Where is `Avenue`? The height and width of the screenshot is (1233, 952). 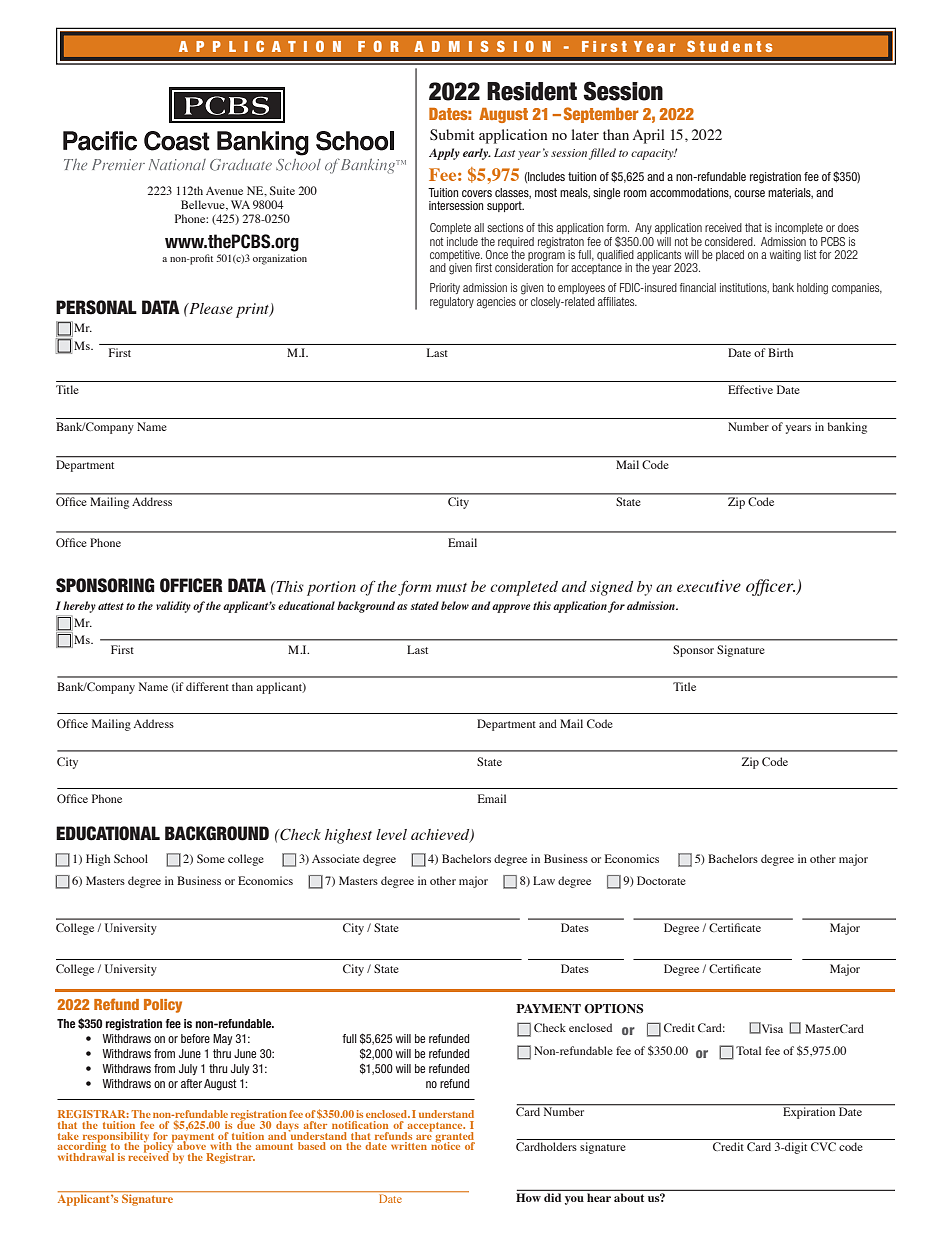
Avenue is located at coordinates (224, 191).
